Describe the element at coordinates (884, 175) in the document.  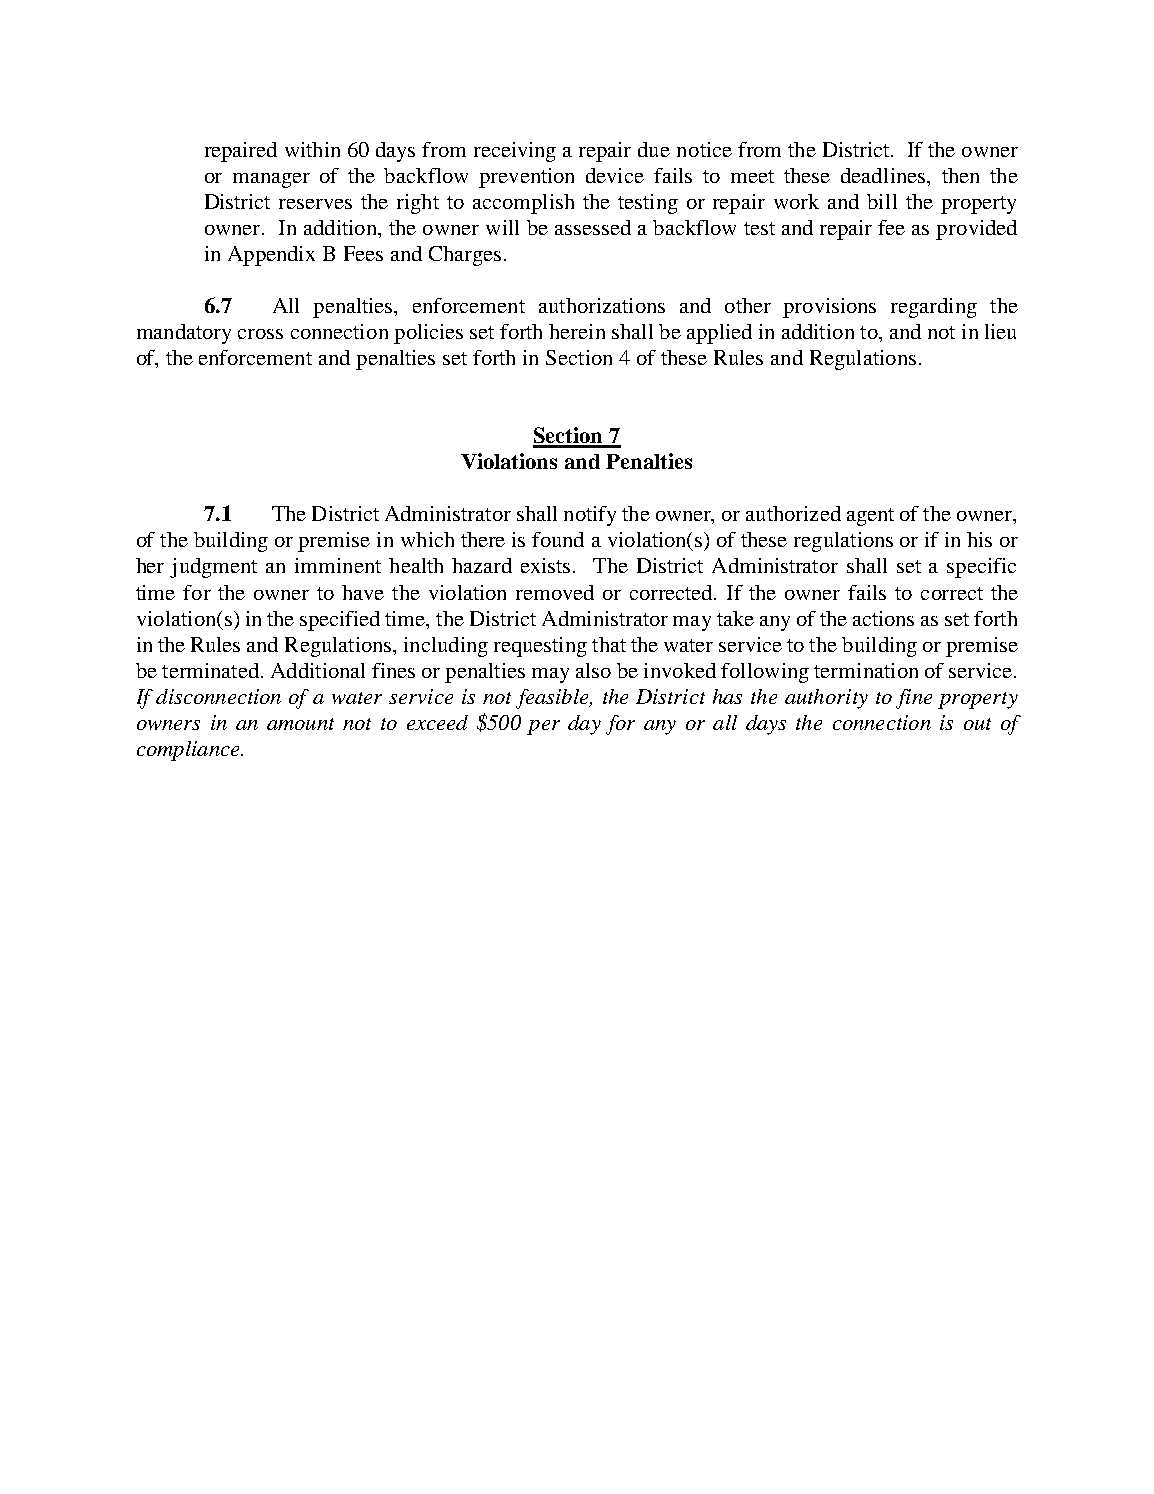
I see `deadlines` at that location.
